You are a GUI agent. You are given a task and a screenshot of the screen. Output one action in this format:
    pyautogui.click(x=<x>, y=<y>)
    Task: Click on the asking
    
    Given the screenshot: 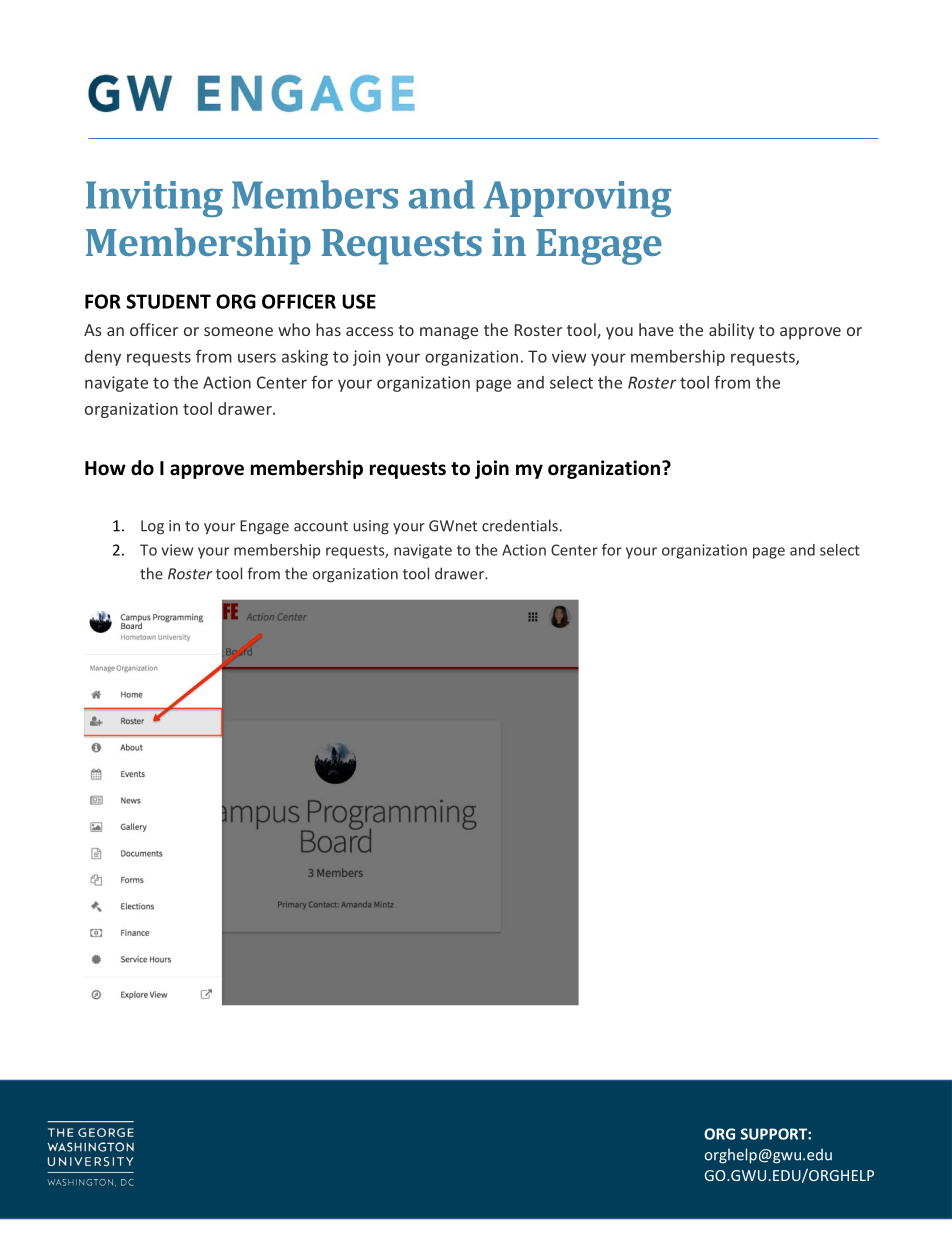 What is the action you would take?
    pyautogui.click(x=305, y=358)
